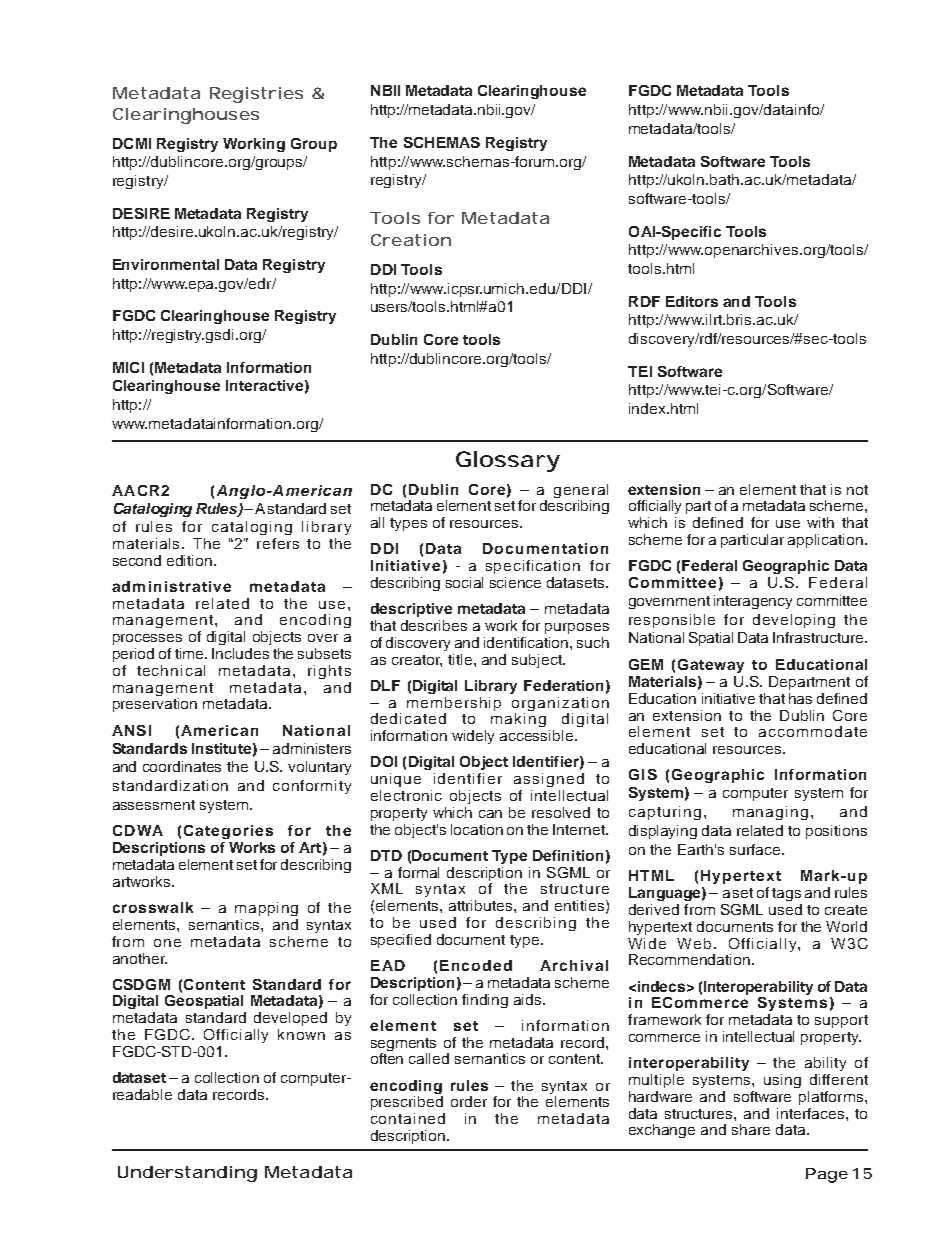 The image size is (952, 1233). What do you see at coordinates (240, 653) in the screenshot?
I see `Includes` at bounding box center [240, 653].
